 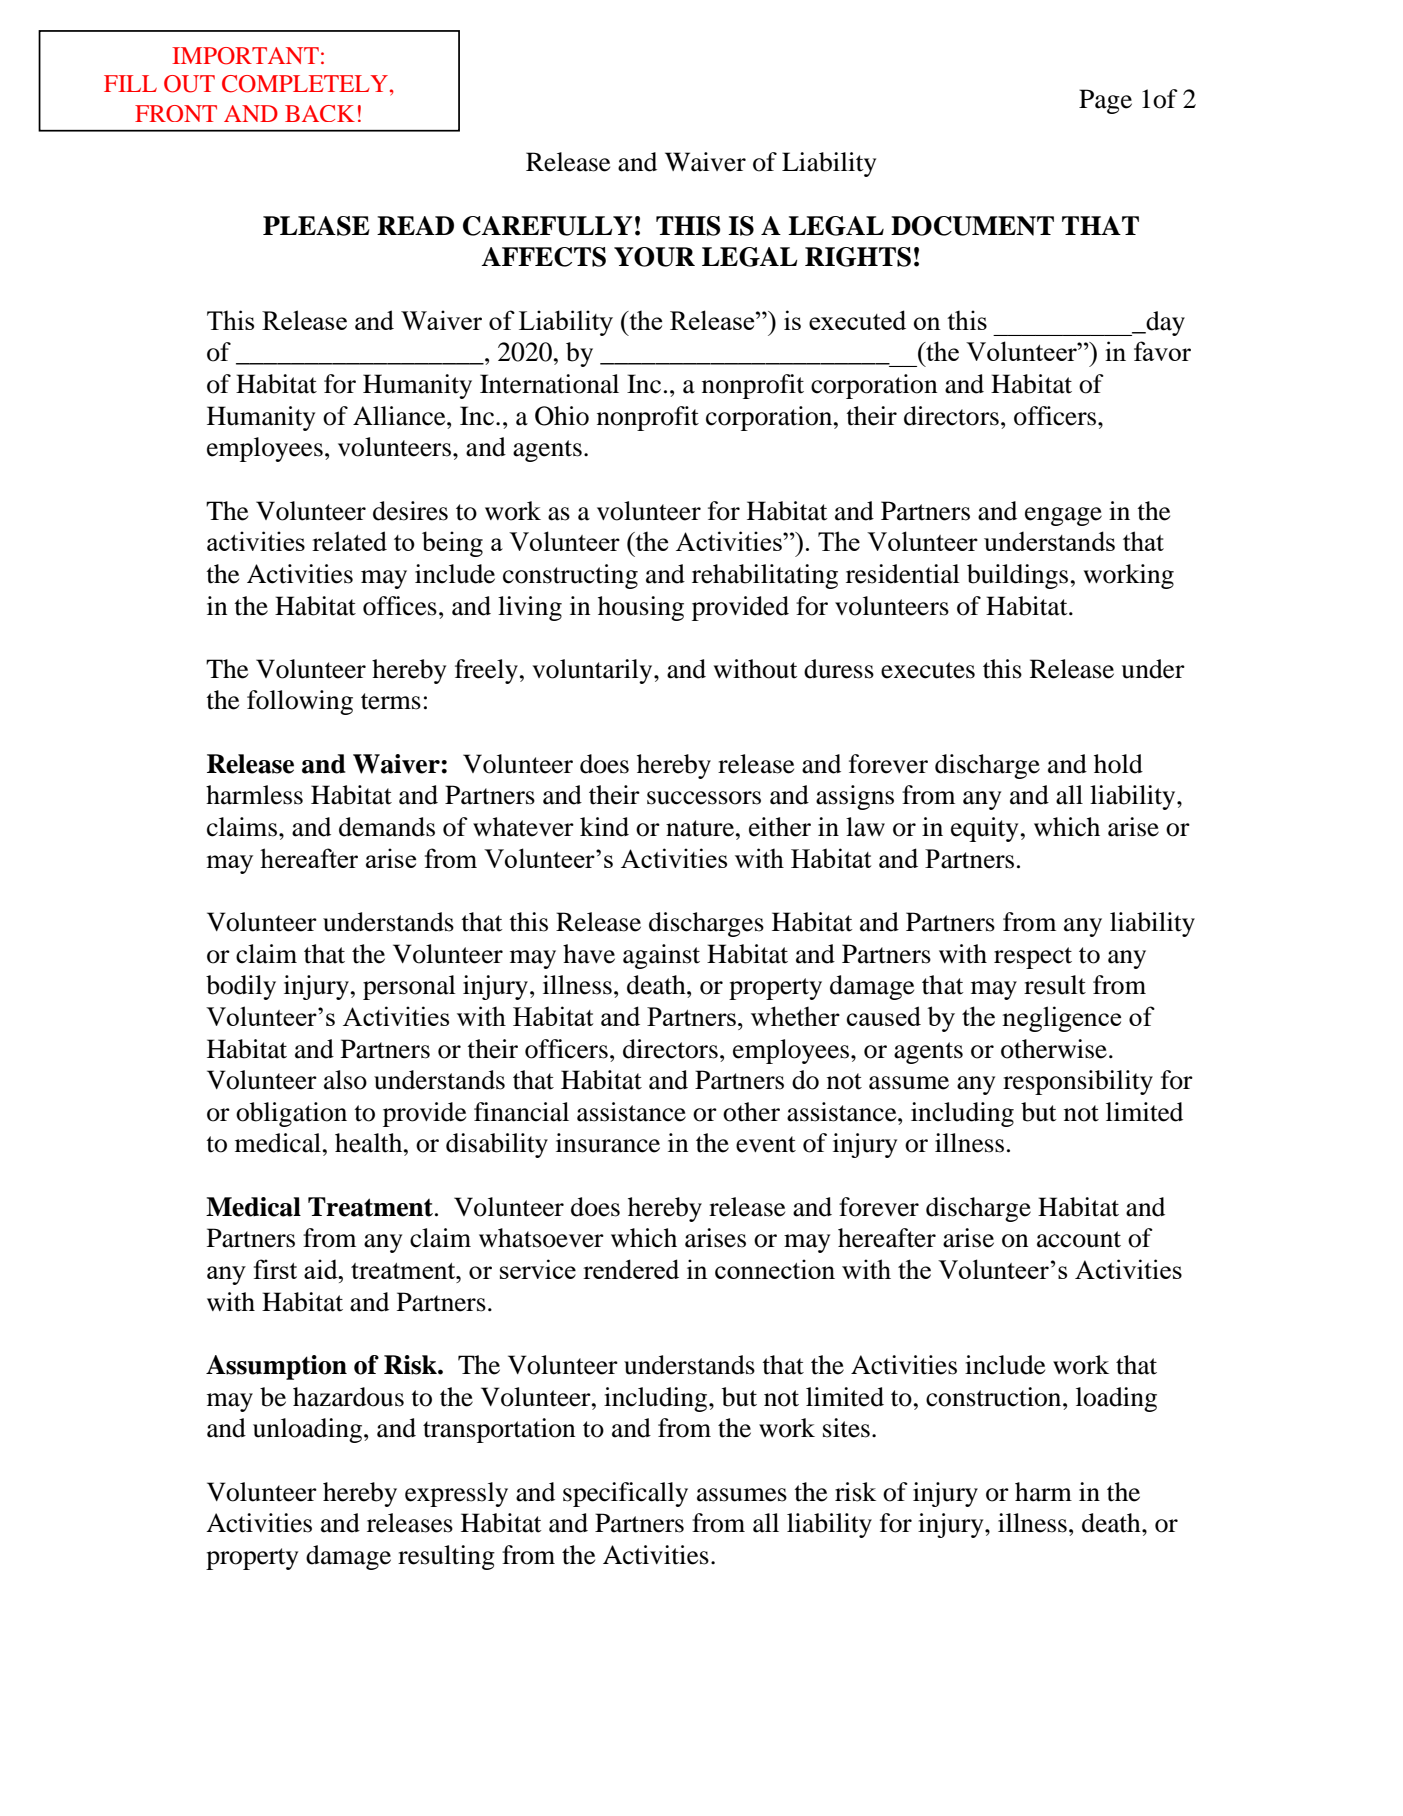 I want to click on hazardous, so click(x=348, y=1397).
